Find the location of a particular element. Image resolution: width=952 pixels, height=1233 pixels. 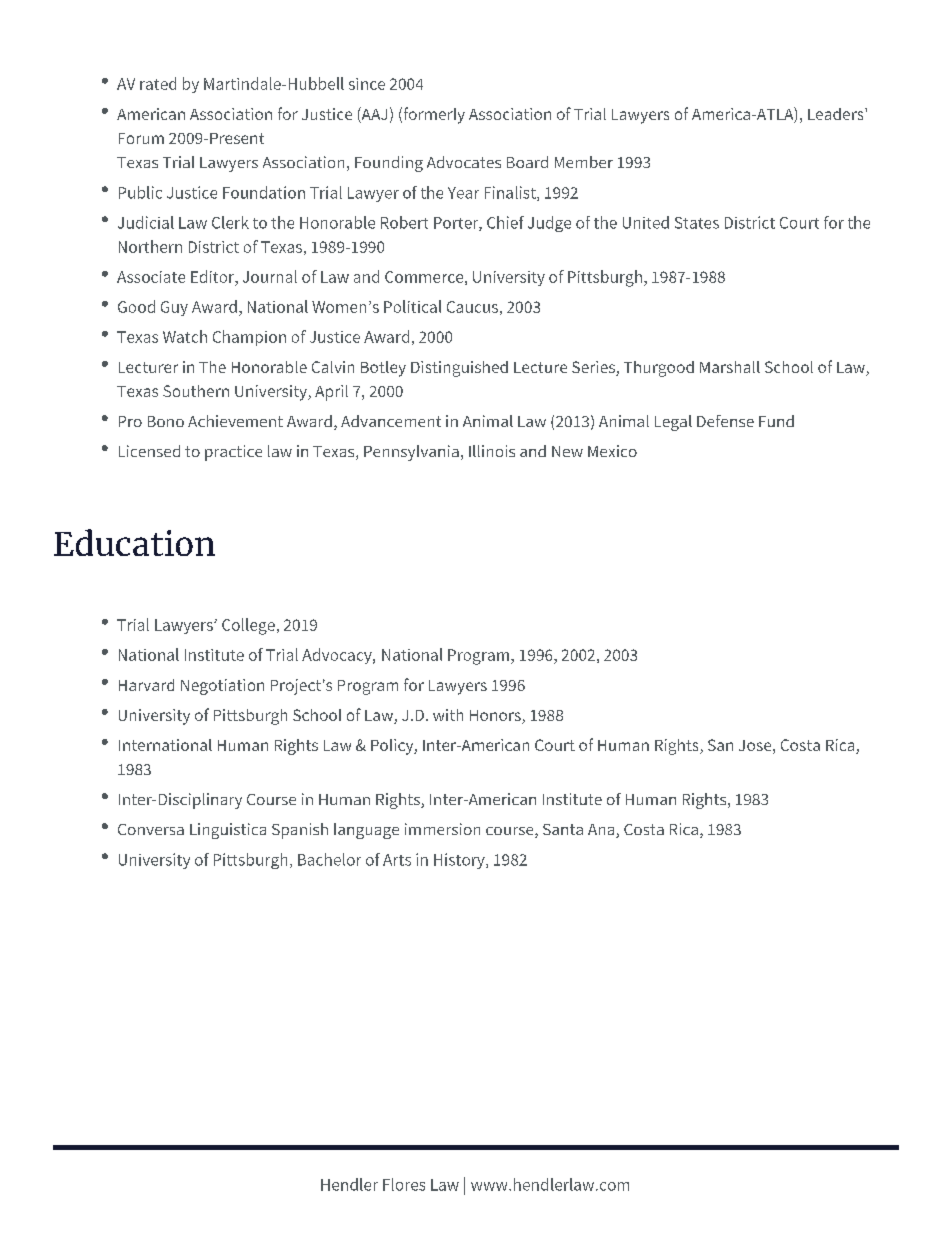

Spanish is located at coordinates (300, 831).
